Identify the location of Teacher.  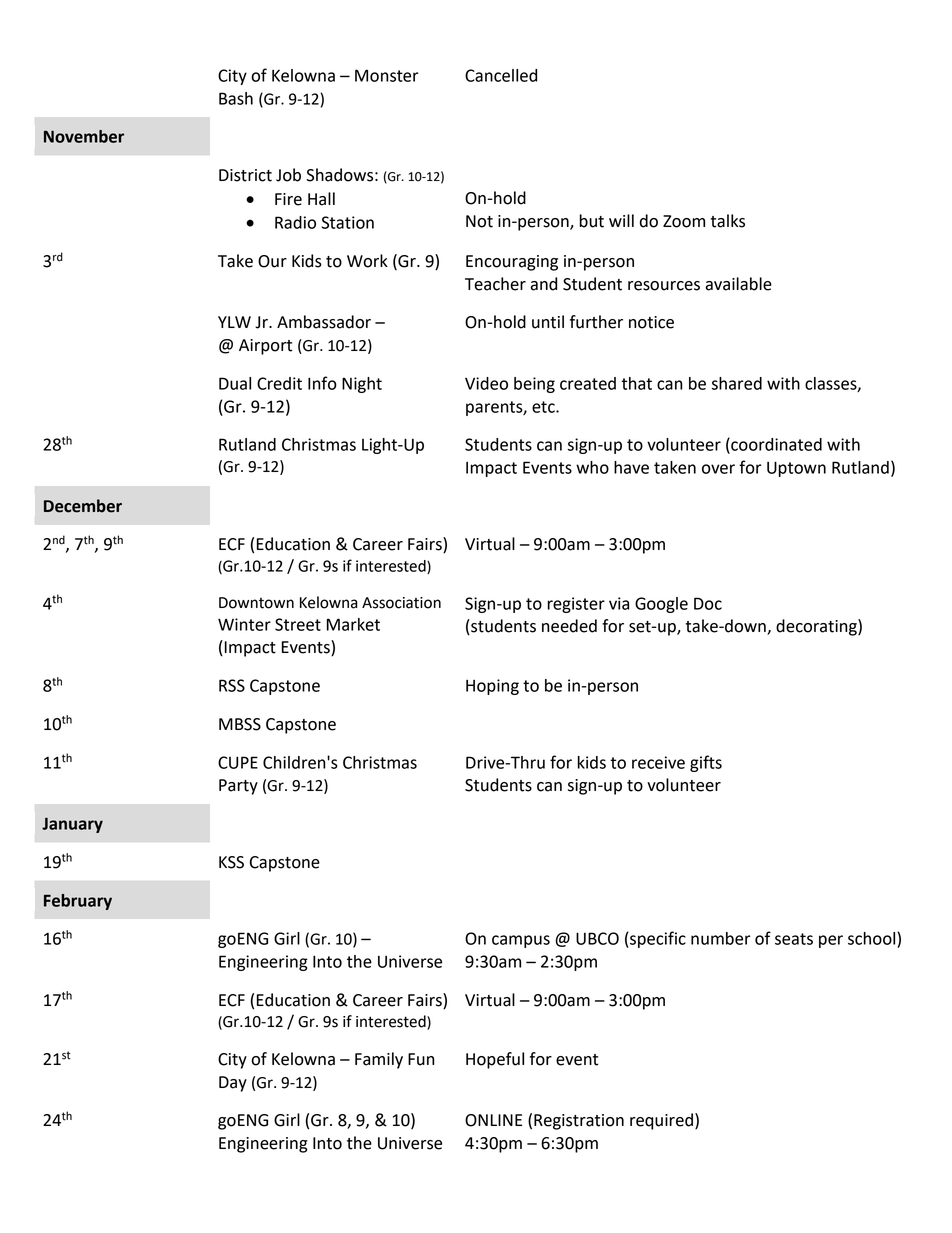
(495, 284).
